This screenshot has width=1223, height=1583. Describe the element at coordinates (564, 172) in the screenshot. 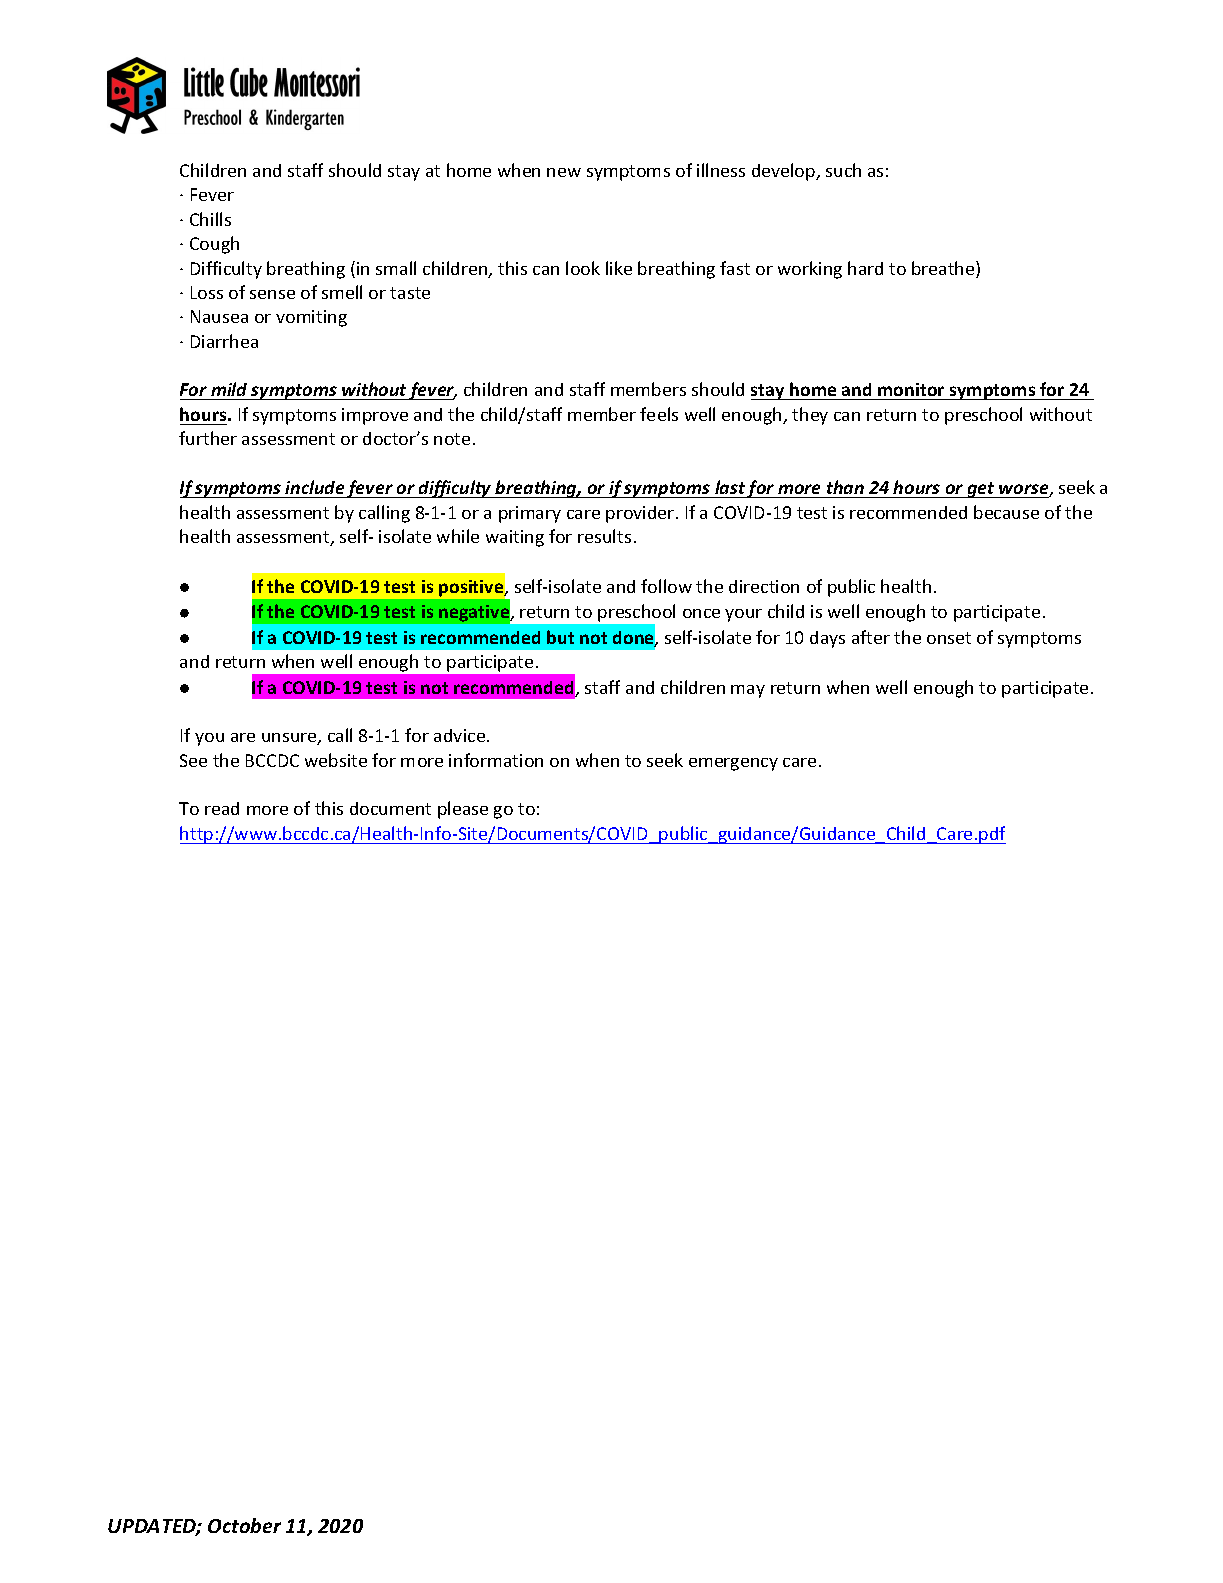

I see `new` at that location.
